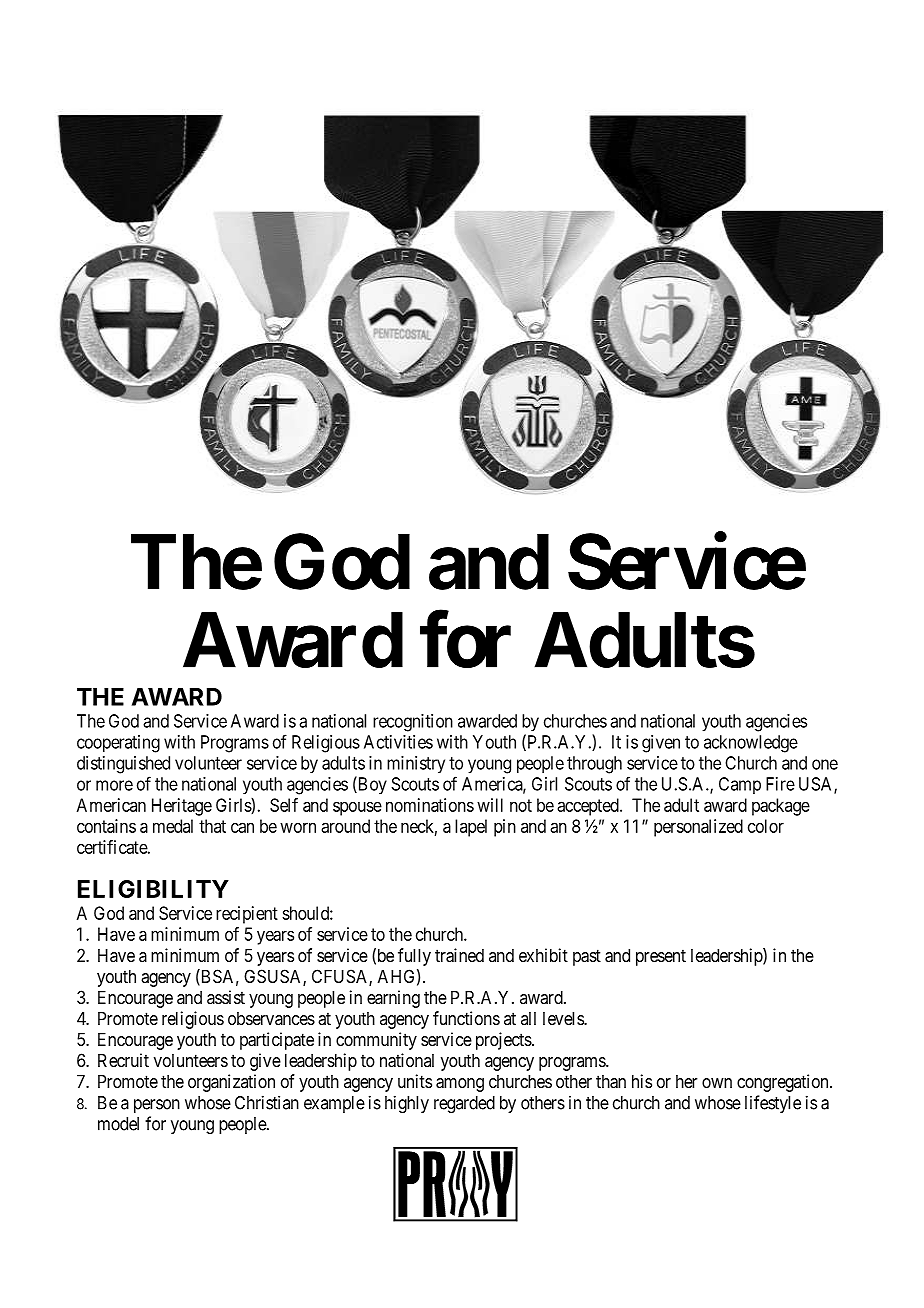 The height and width of the screenshot is (1308, 924). I want to click on trained, so click(459, 955).
